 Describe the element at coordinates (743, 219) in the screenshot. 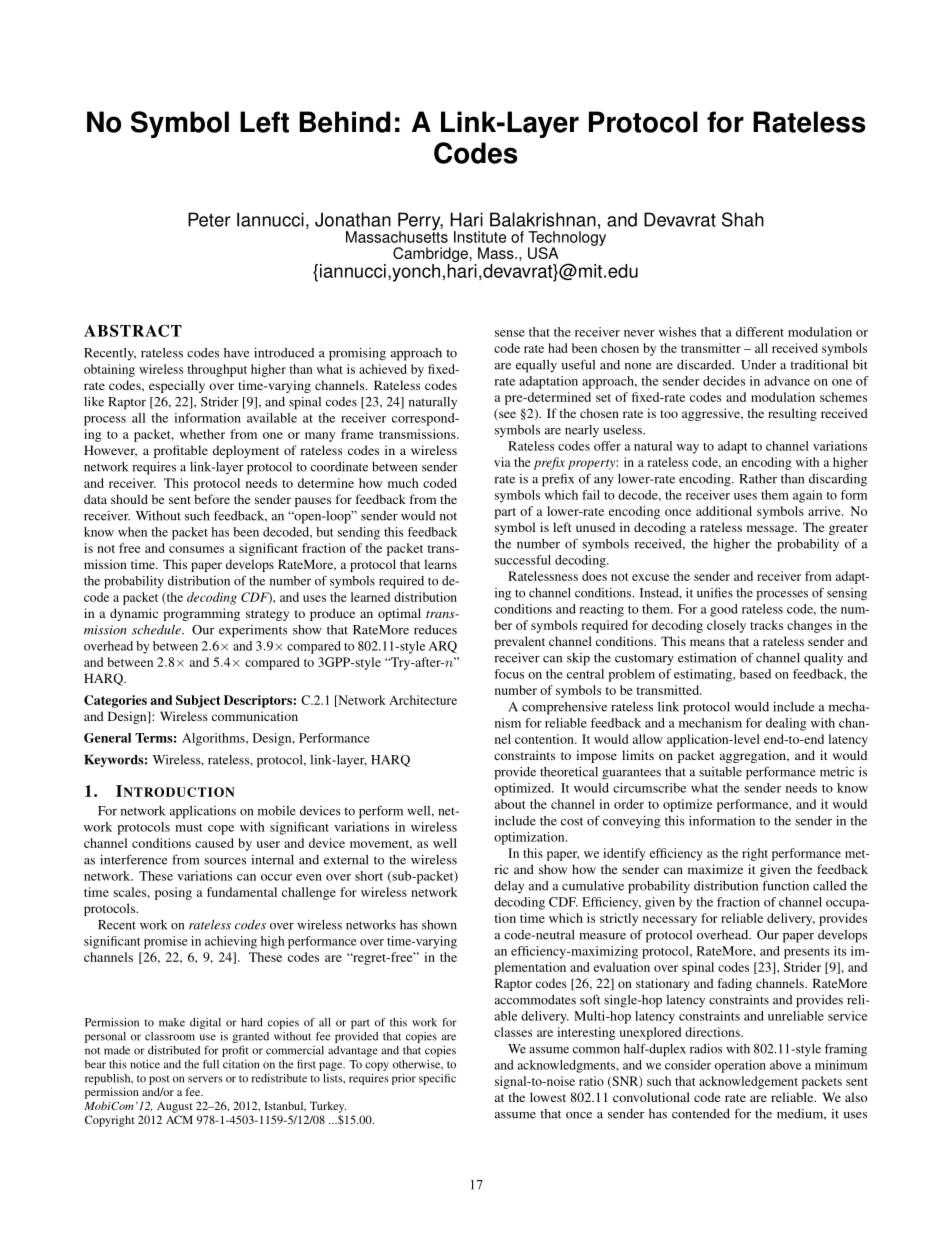

I see `Shah` at that location.
